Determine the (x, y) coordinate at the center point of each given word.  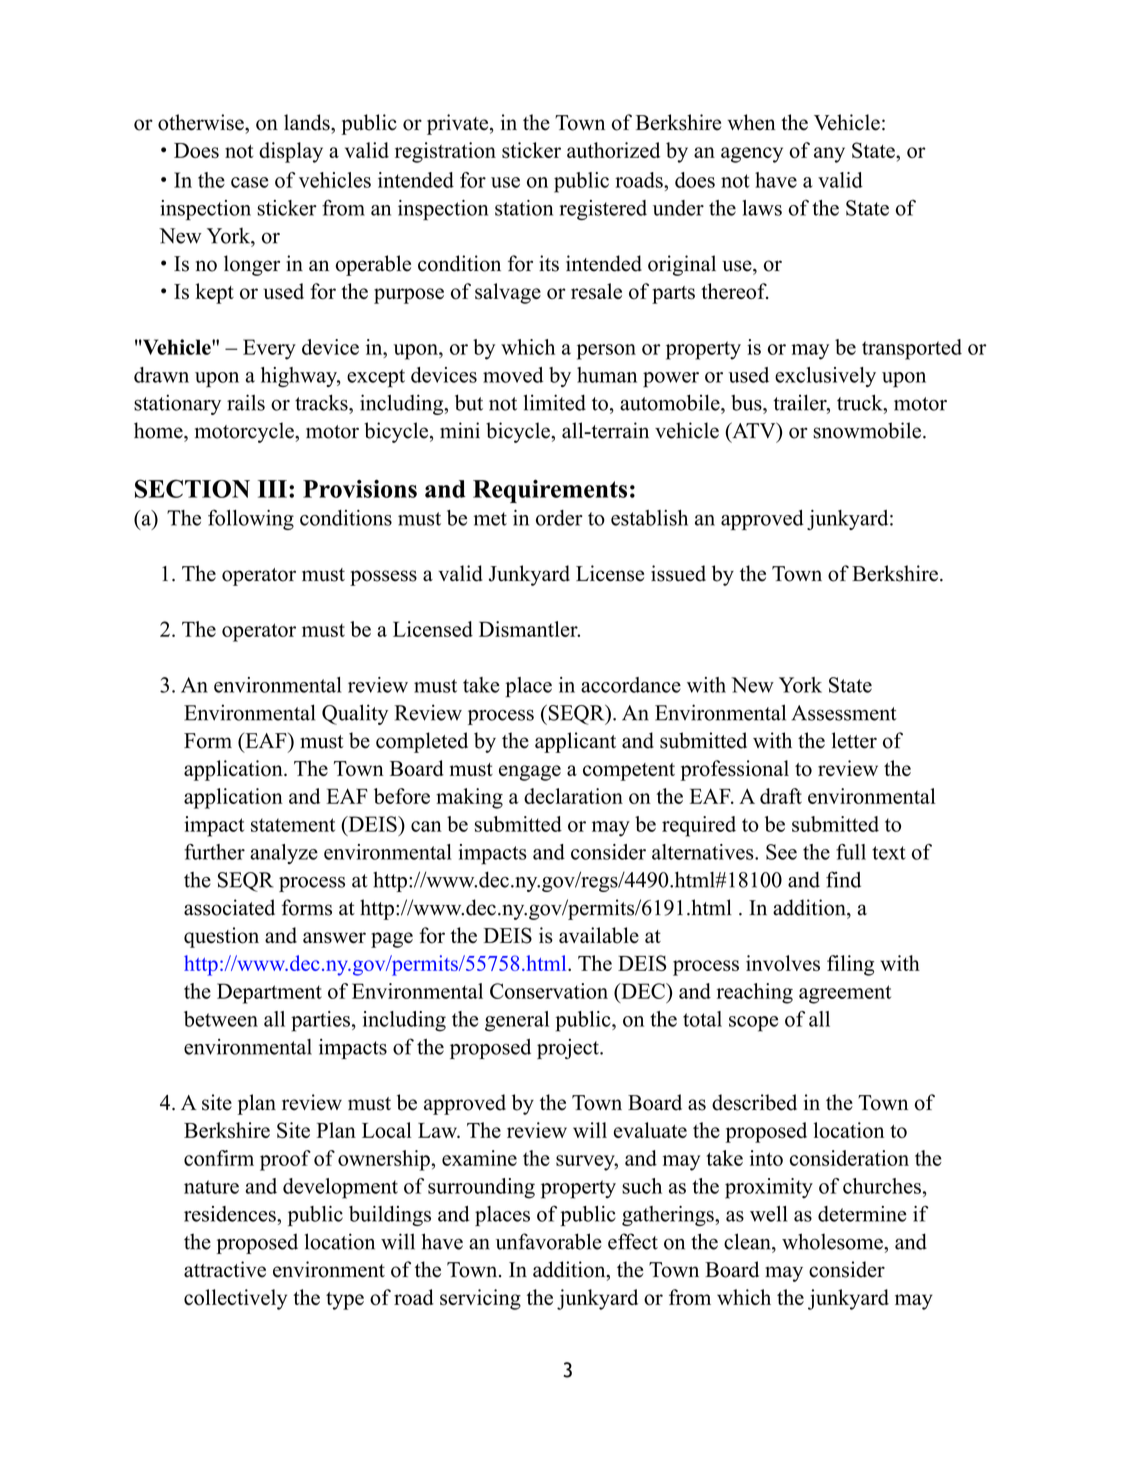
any (829, 155)
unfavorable (549, 1241)
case (250, 182)
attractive (225, 1269)
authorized (613, 150)
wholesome (833, 1241)
